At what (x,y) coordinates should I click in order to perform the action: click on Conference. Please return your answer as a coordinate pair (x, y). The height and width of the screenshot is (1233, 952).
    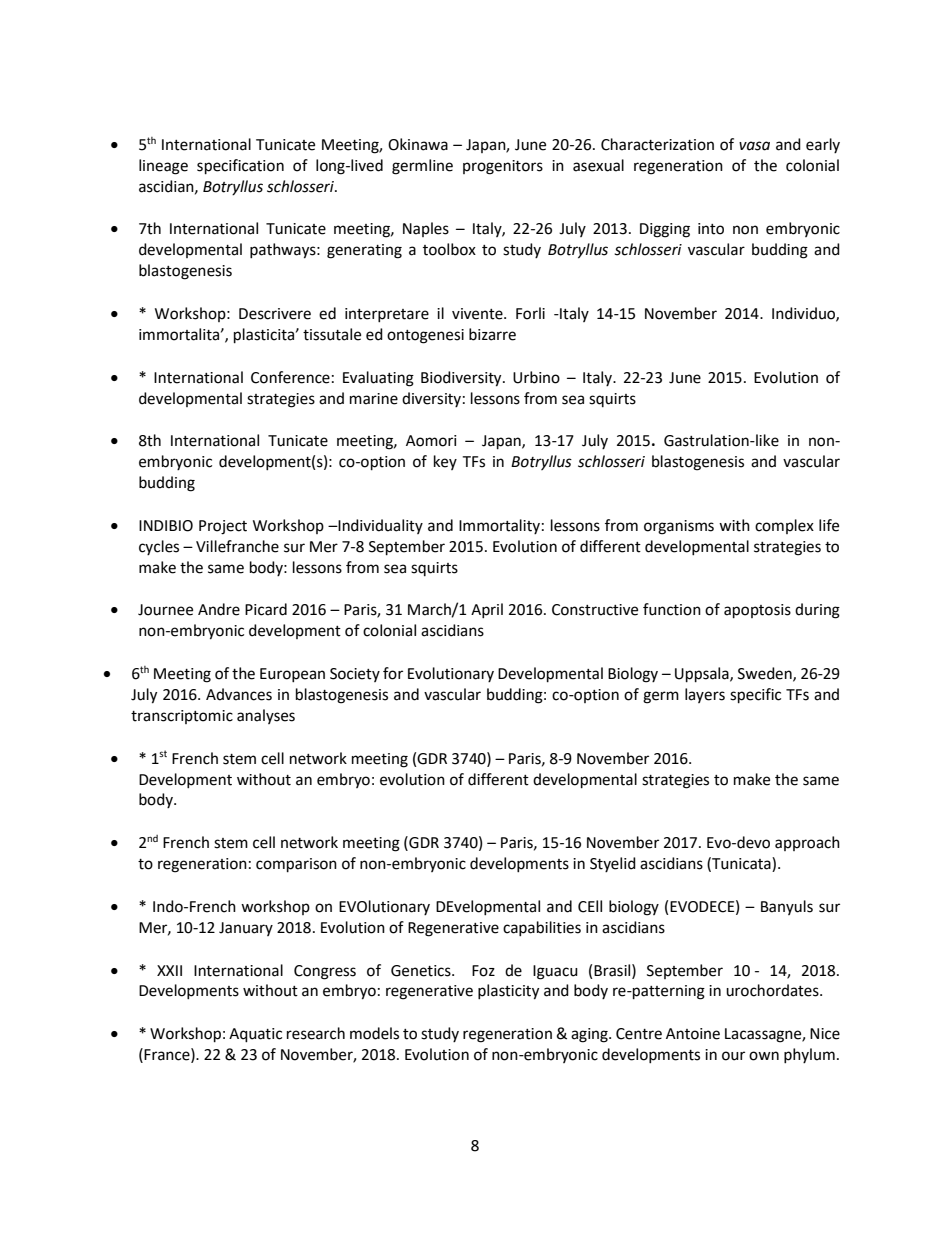
    Looking at the image, I should click on (290, 377).
